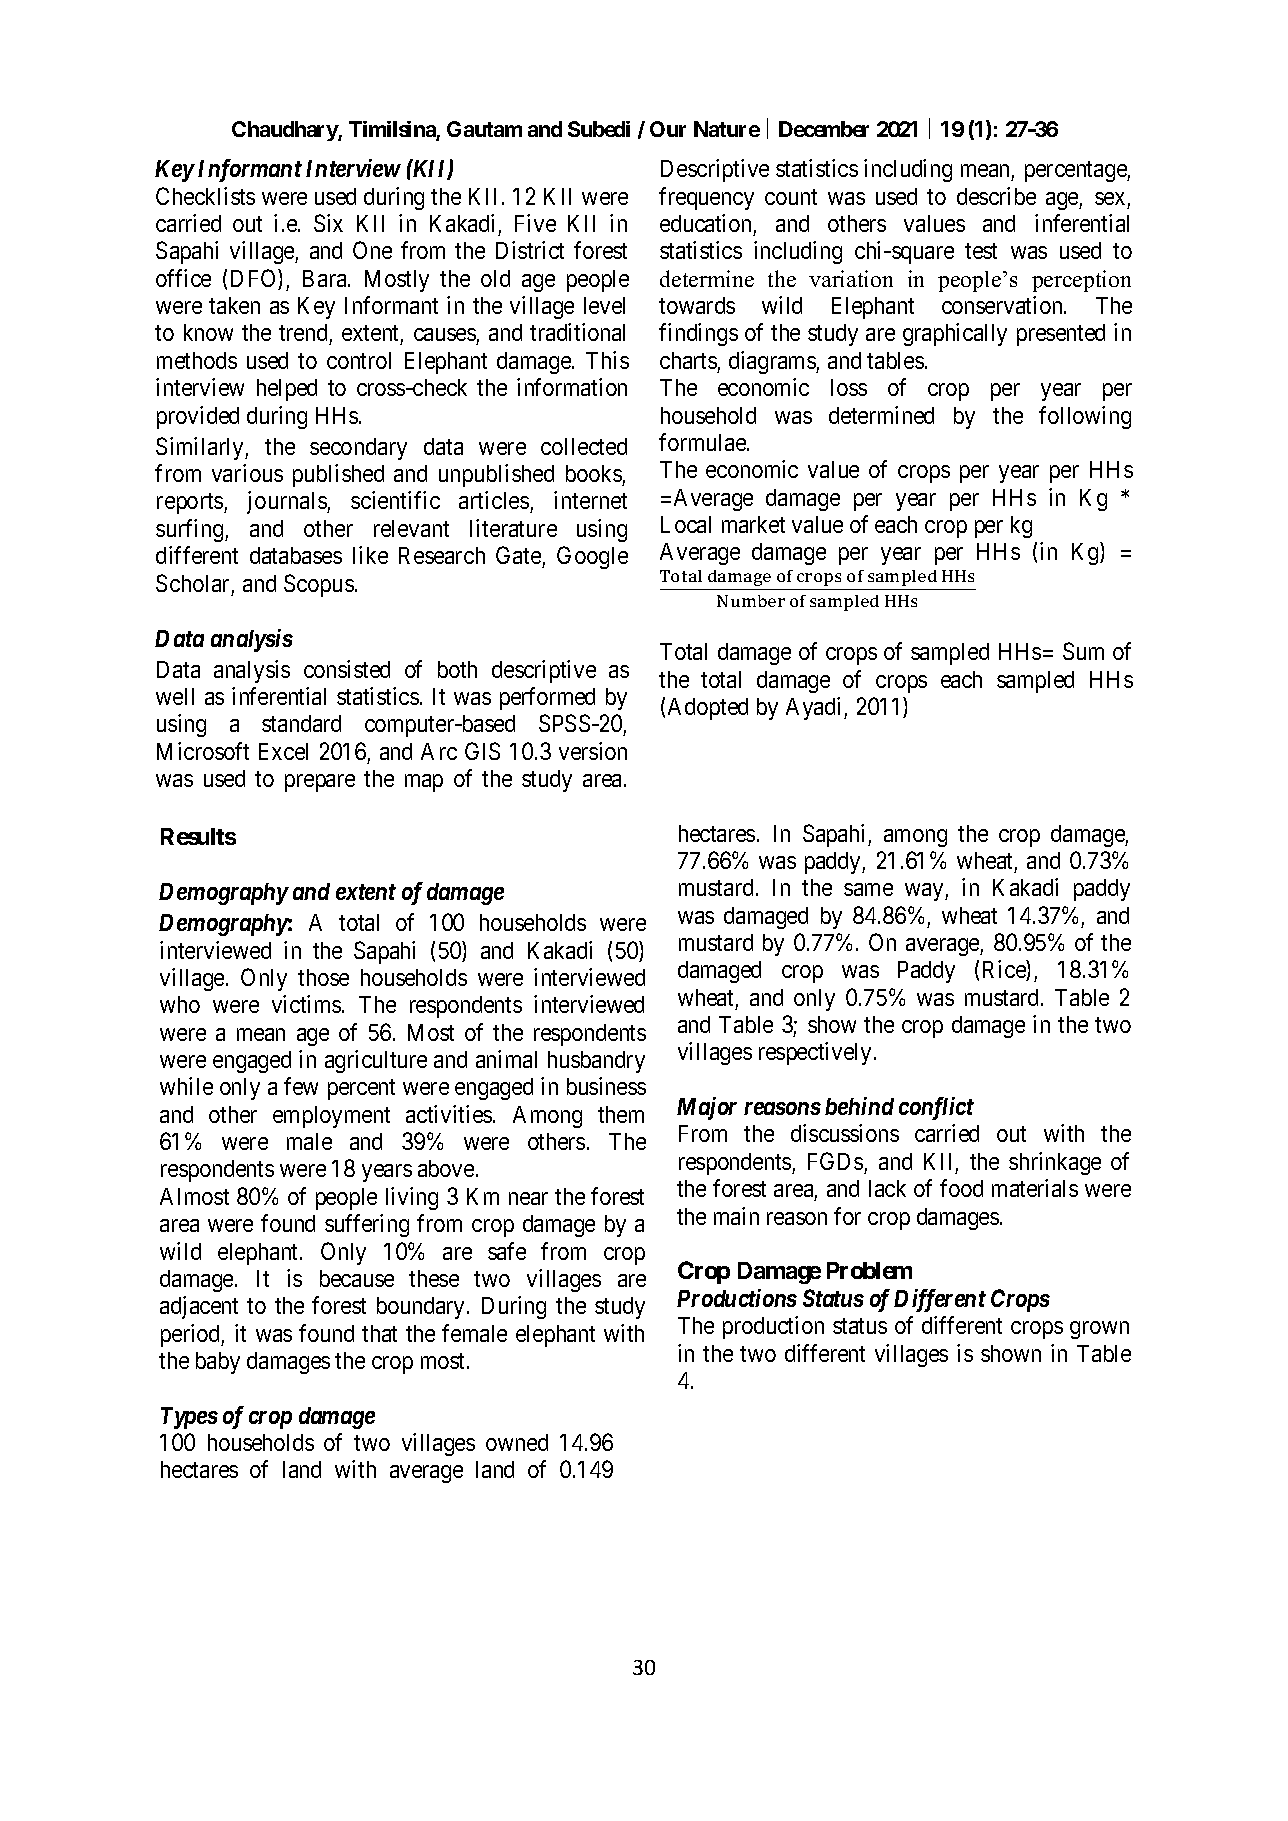 This page has width=1288, height=1821. What do you see at coordinates (306, 1004) in the page?
I see `victims` at bounding box center [306, 1004].
